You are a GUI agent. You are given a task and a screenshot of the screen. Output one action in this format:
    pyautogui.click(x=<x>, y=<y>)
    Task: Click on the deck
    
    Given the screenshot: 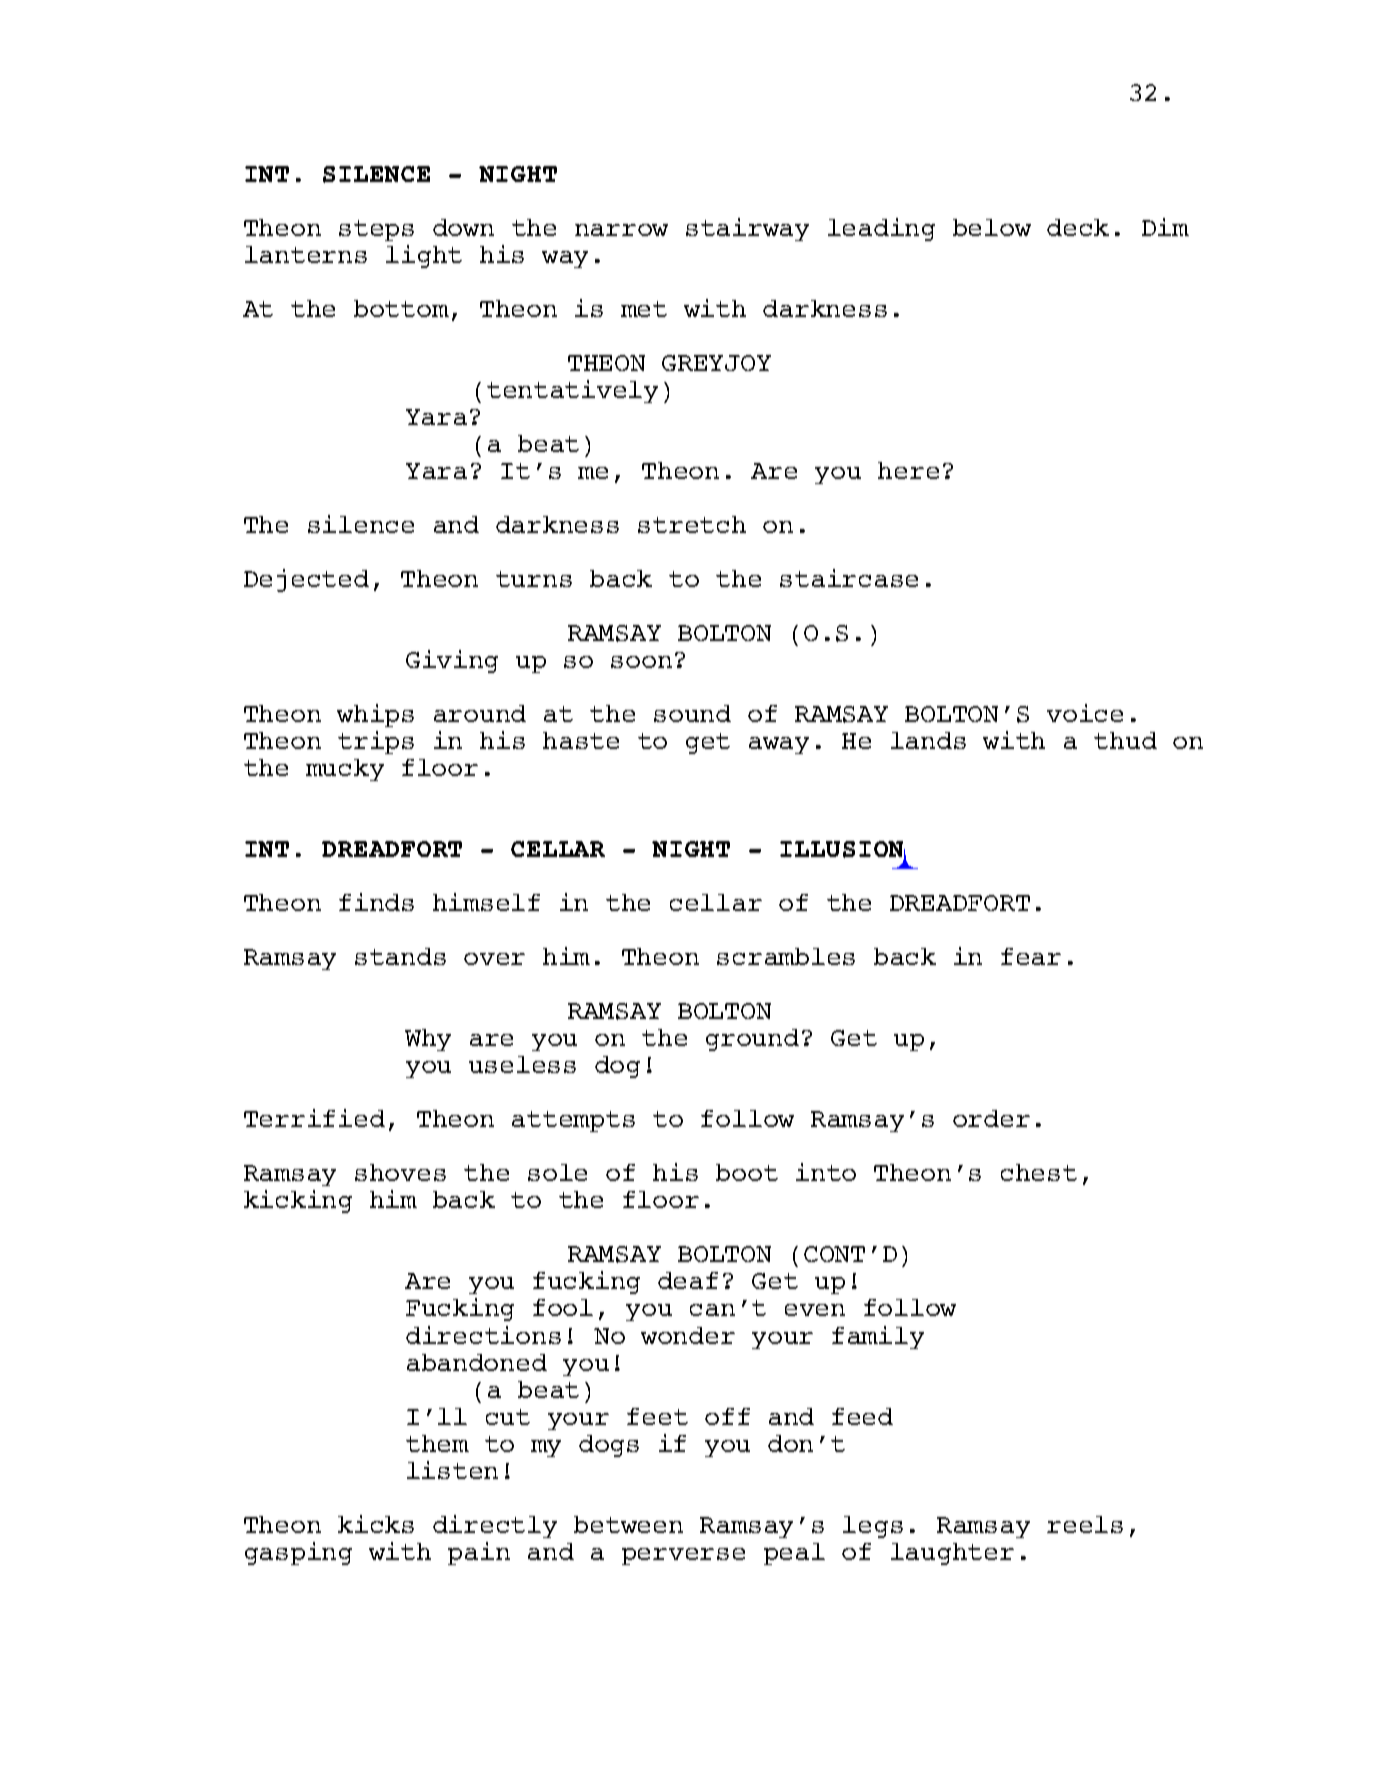 What is the action you would take?
    pyautogui.click(x=1078, y=227)
